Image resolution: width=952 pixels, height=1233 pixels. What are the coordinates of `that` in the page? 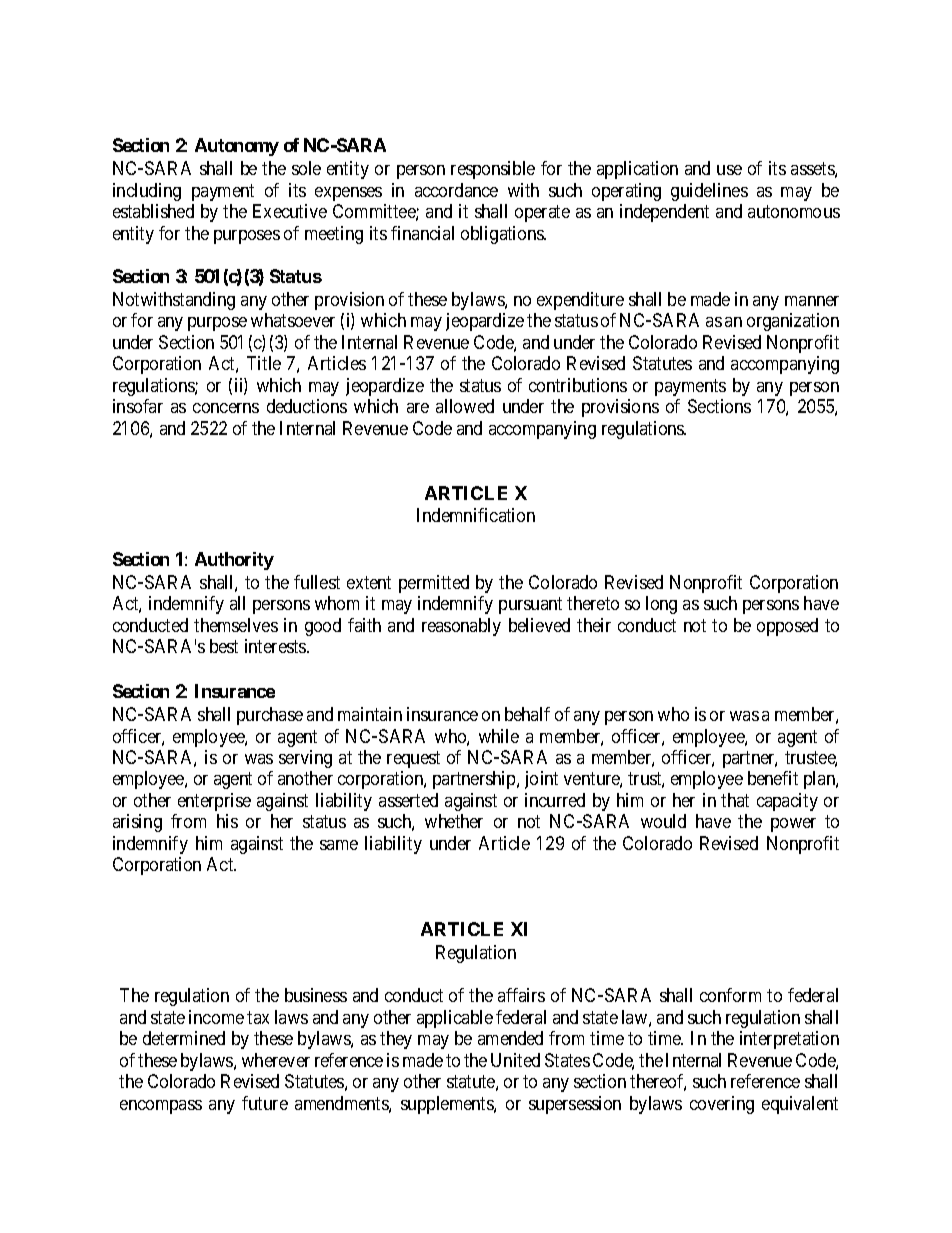 It's located at (735, 800).
